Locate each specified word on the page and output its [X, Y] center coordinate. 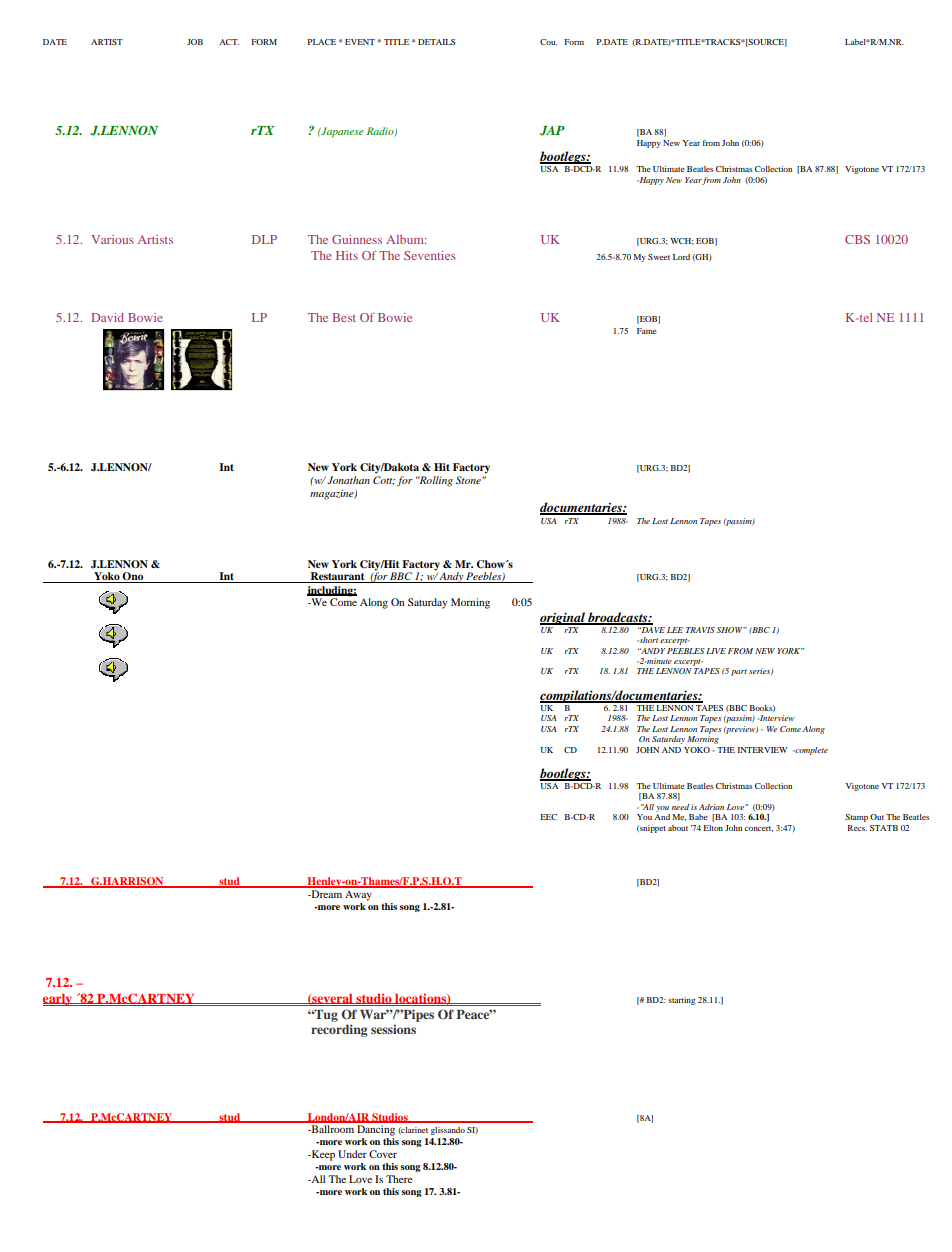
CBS [857, 239]
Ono [133, 577]
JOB [195, 42]
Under [352, 1154]
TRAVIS [700, 630]
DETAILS [436, 42]
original [563, 618]
